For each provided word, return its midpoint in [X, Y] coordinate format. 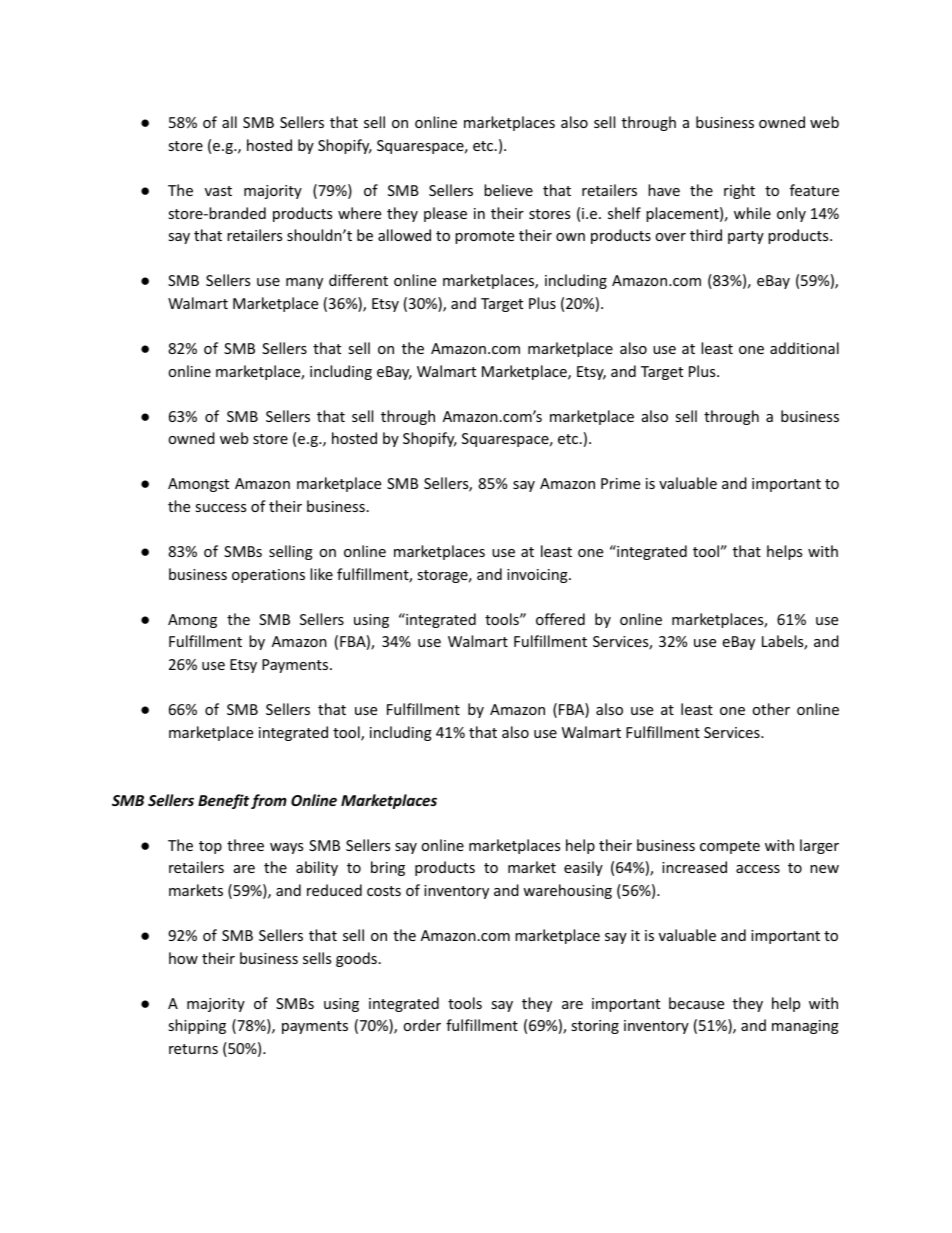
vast [218, 191]
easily [583, 868]
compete [730, 847]
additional [804, 348]
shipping [197, 1026]
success [220, 508]
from [269, 801]
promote [484, 237]
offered [560, 619]
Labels [783, 642]
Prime [620, 483]
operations [268, 576]
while [752, 213]
